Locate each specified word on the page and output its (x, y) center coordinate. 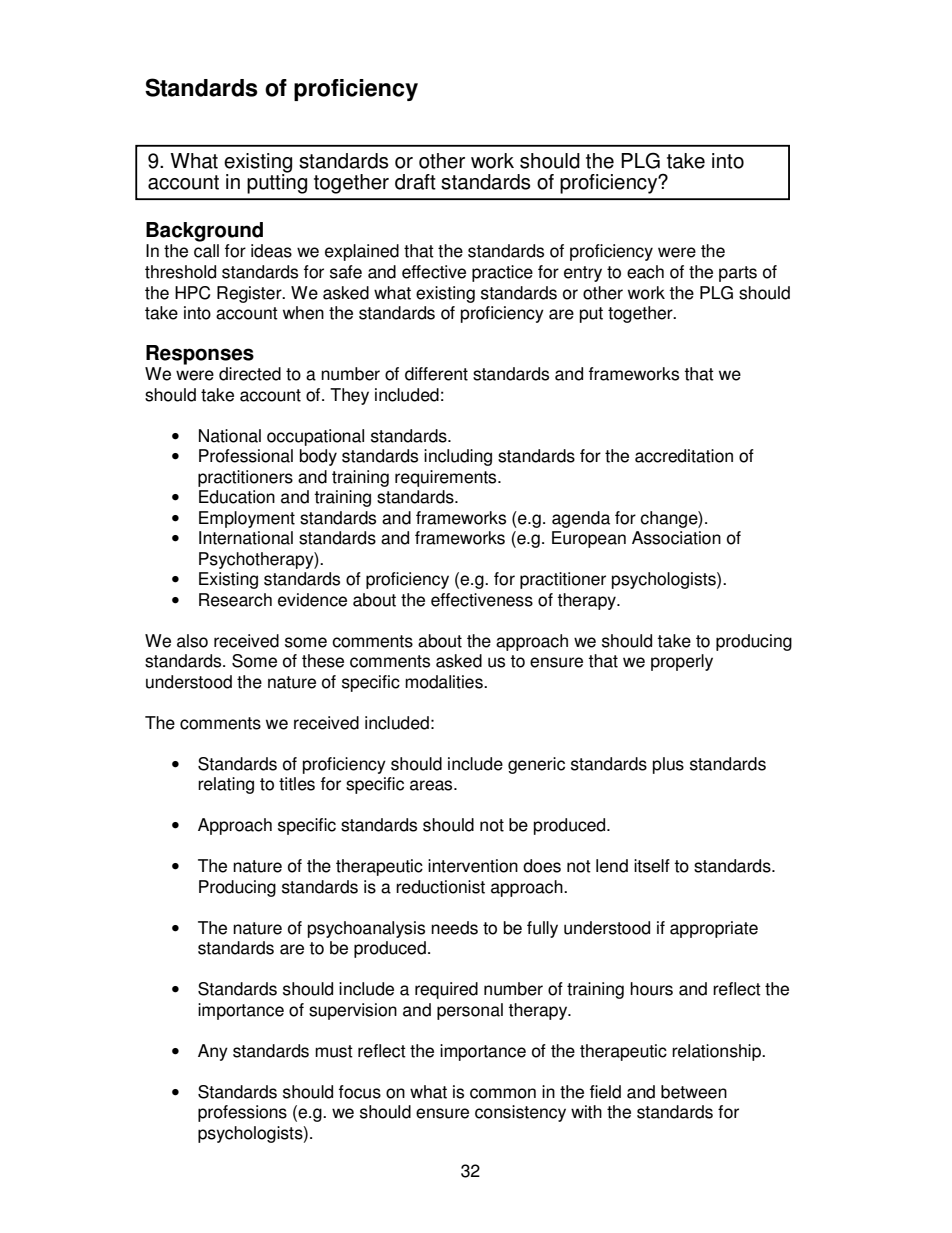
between (694, 1092)
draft (415, 182)
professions (242, 1113)
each (645, 272)
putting (277, 182)
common (503, 1093)
